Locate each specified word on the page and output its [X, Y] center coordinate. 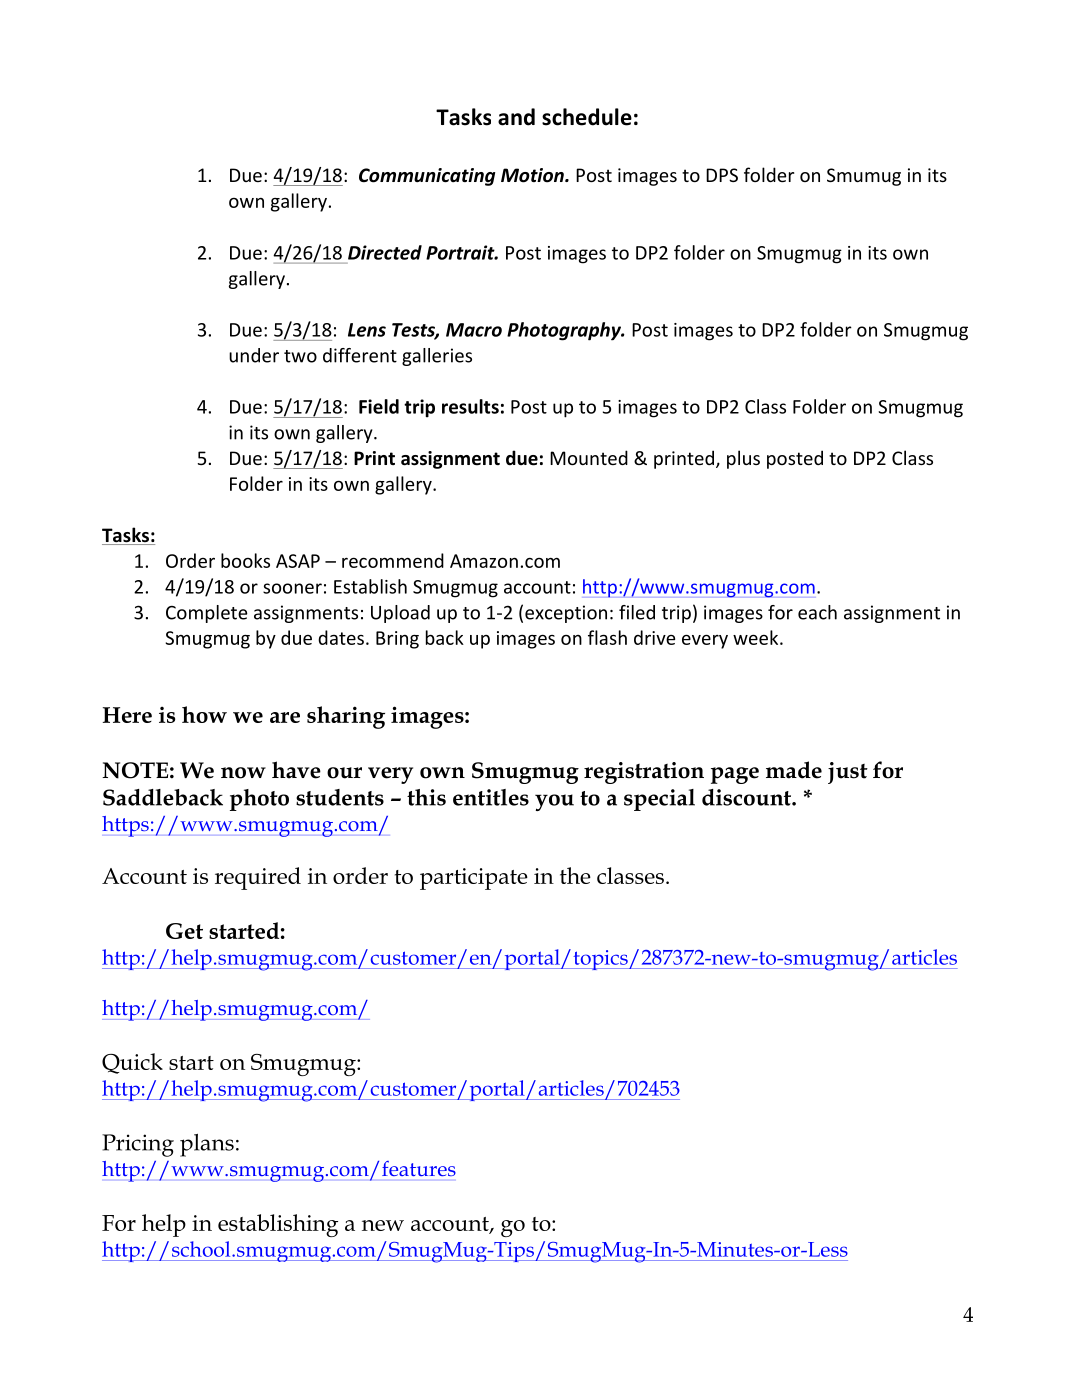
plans [207, 1145]
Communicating [427, 177]
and [516, 117]
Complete [206, 614]
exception [566, 614]
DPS [722, 175]
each [817, 612]
